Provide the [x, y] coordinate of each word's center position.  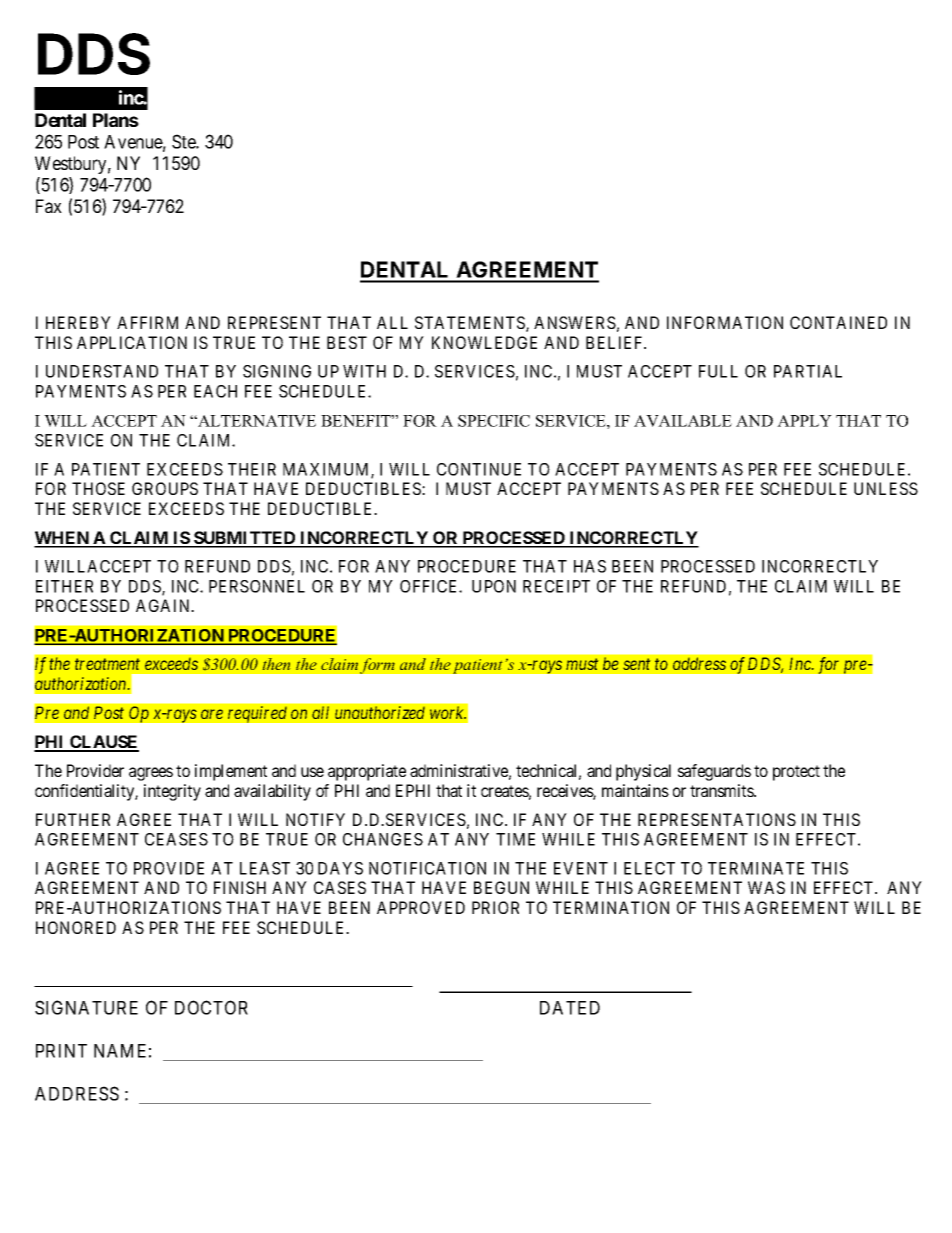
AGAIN [164, 605]
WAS [766, 887]
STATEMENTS [471, 324]
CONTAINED [838, 322]
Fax [49, 206]
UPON [494, 586]
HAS [590, 566]
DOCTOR [211, 1007]
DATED [570, 1008]
